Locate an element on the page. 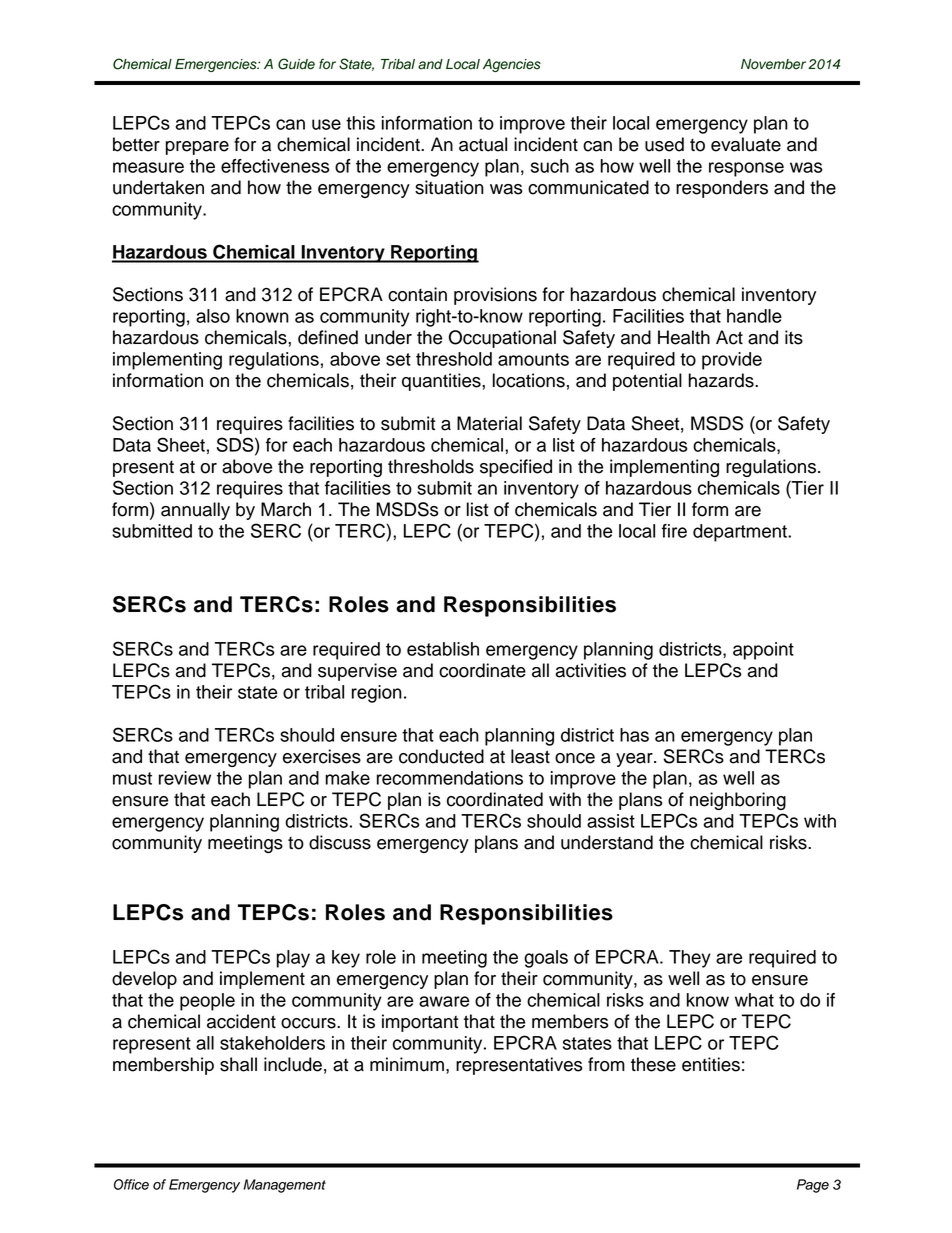  neighboring is located at coordinates (738, 801).
